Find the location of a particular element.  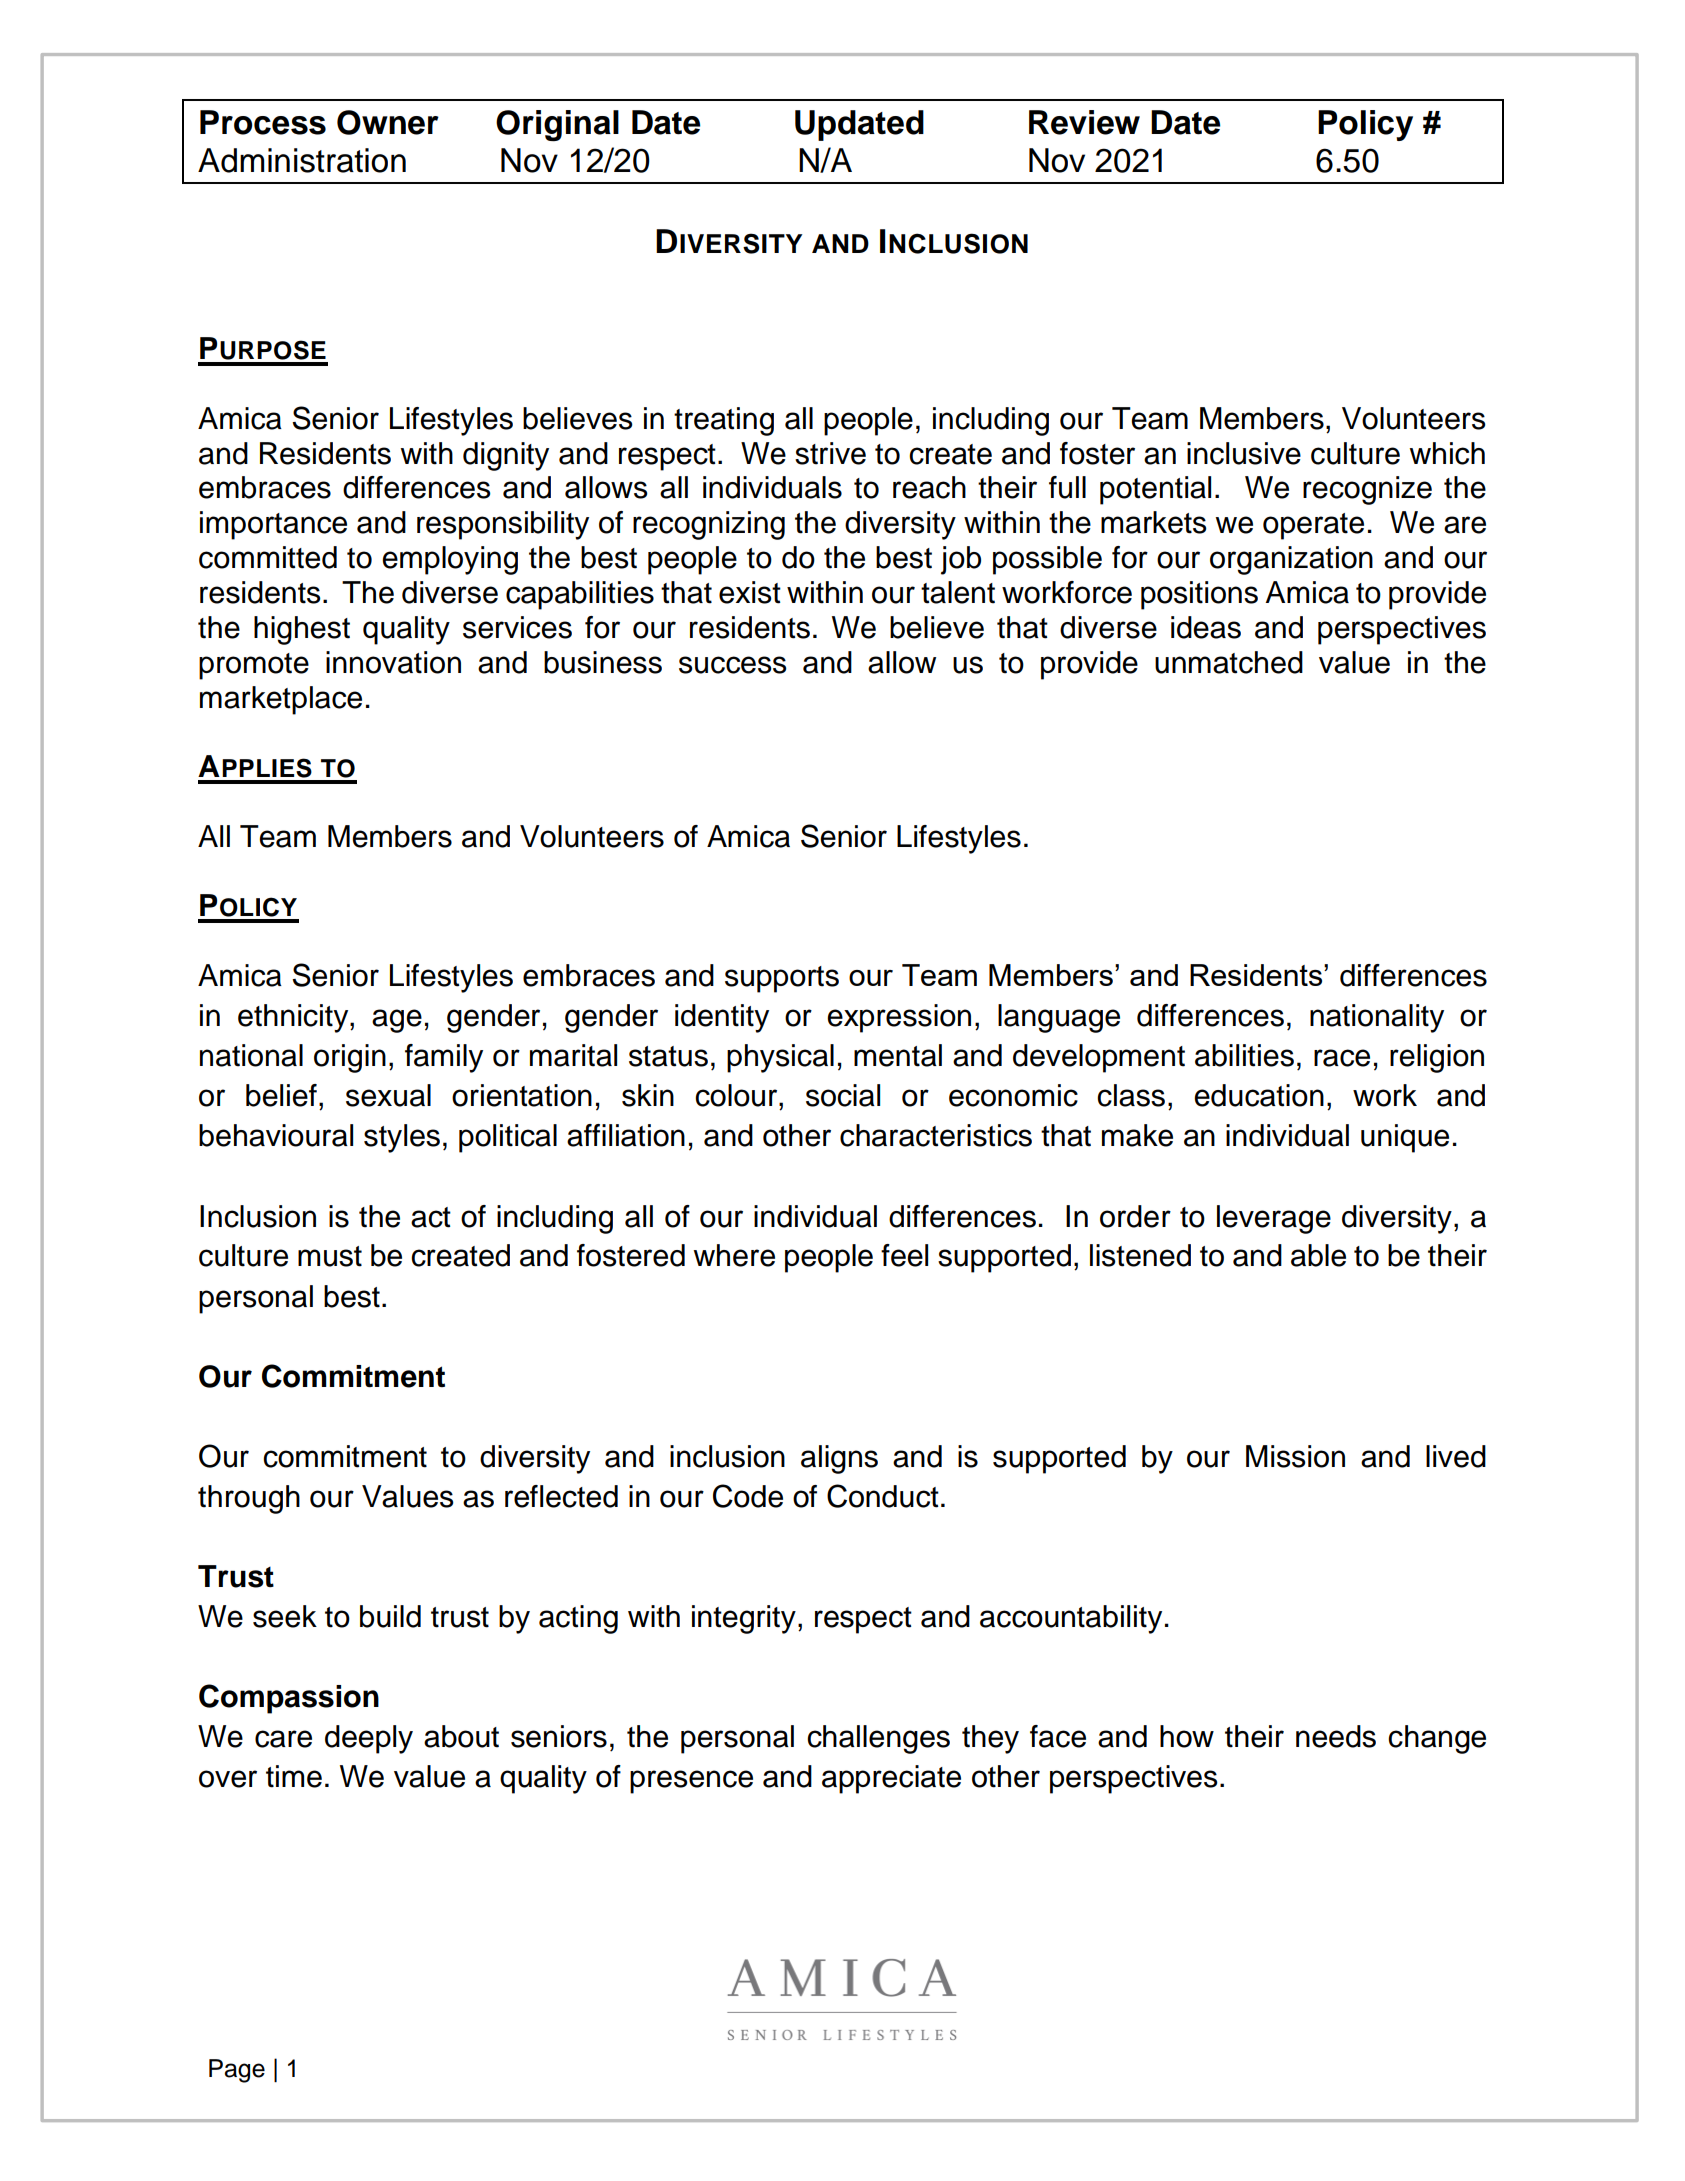

Mission is located at coordinates (1295, 1456).
